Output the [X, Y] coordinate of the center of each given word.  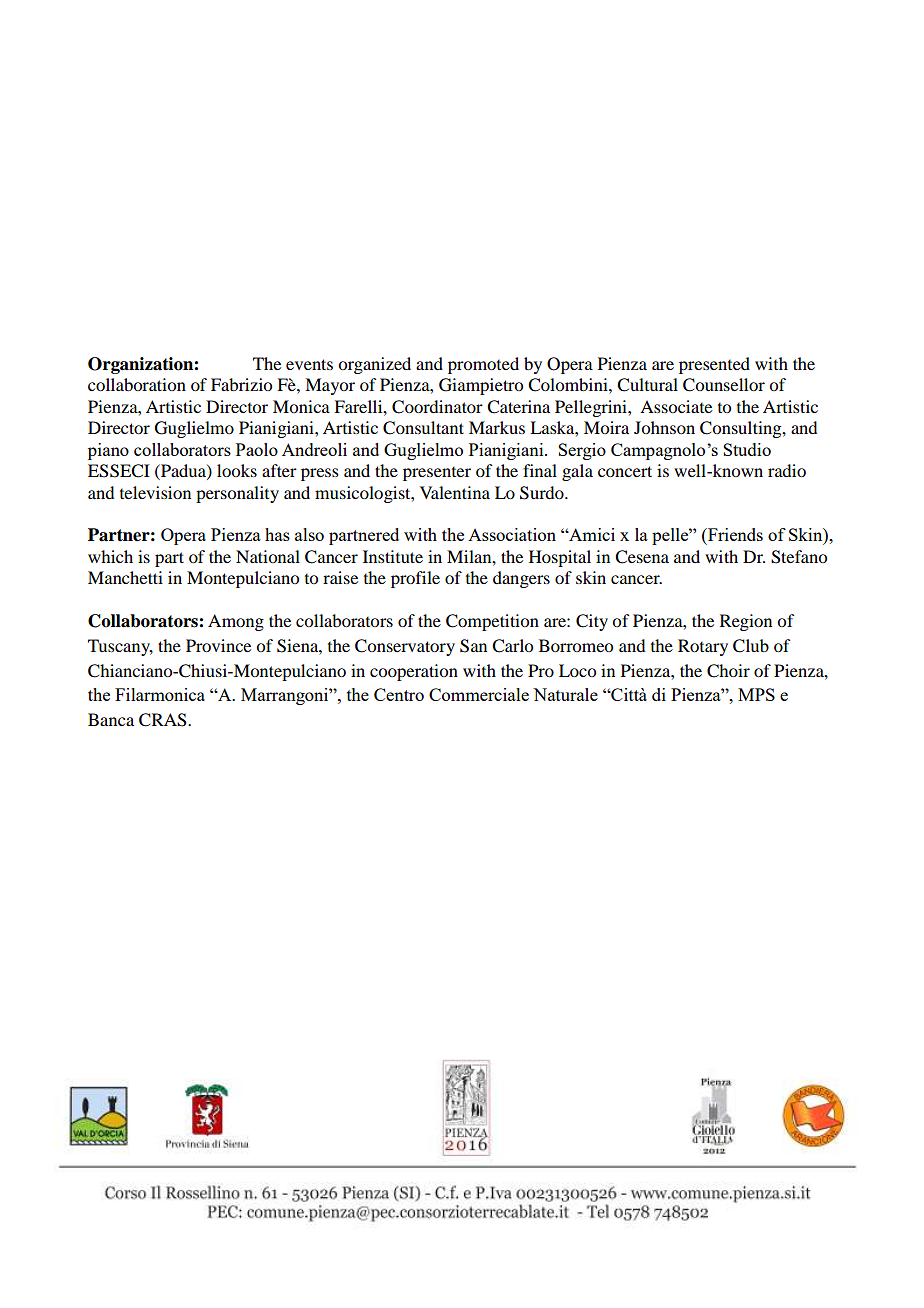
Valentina [455, 492]
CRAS [164, 720]
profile [415, 579]
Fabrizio [241, 384]
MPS [756, 694]
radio [787, 470]
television [155, 492]
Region [746, 622]
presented [714, 365]
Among [236, 622]
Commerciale [479, 694]
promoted [483, 365]
